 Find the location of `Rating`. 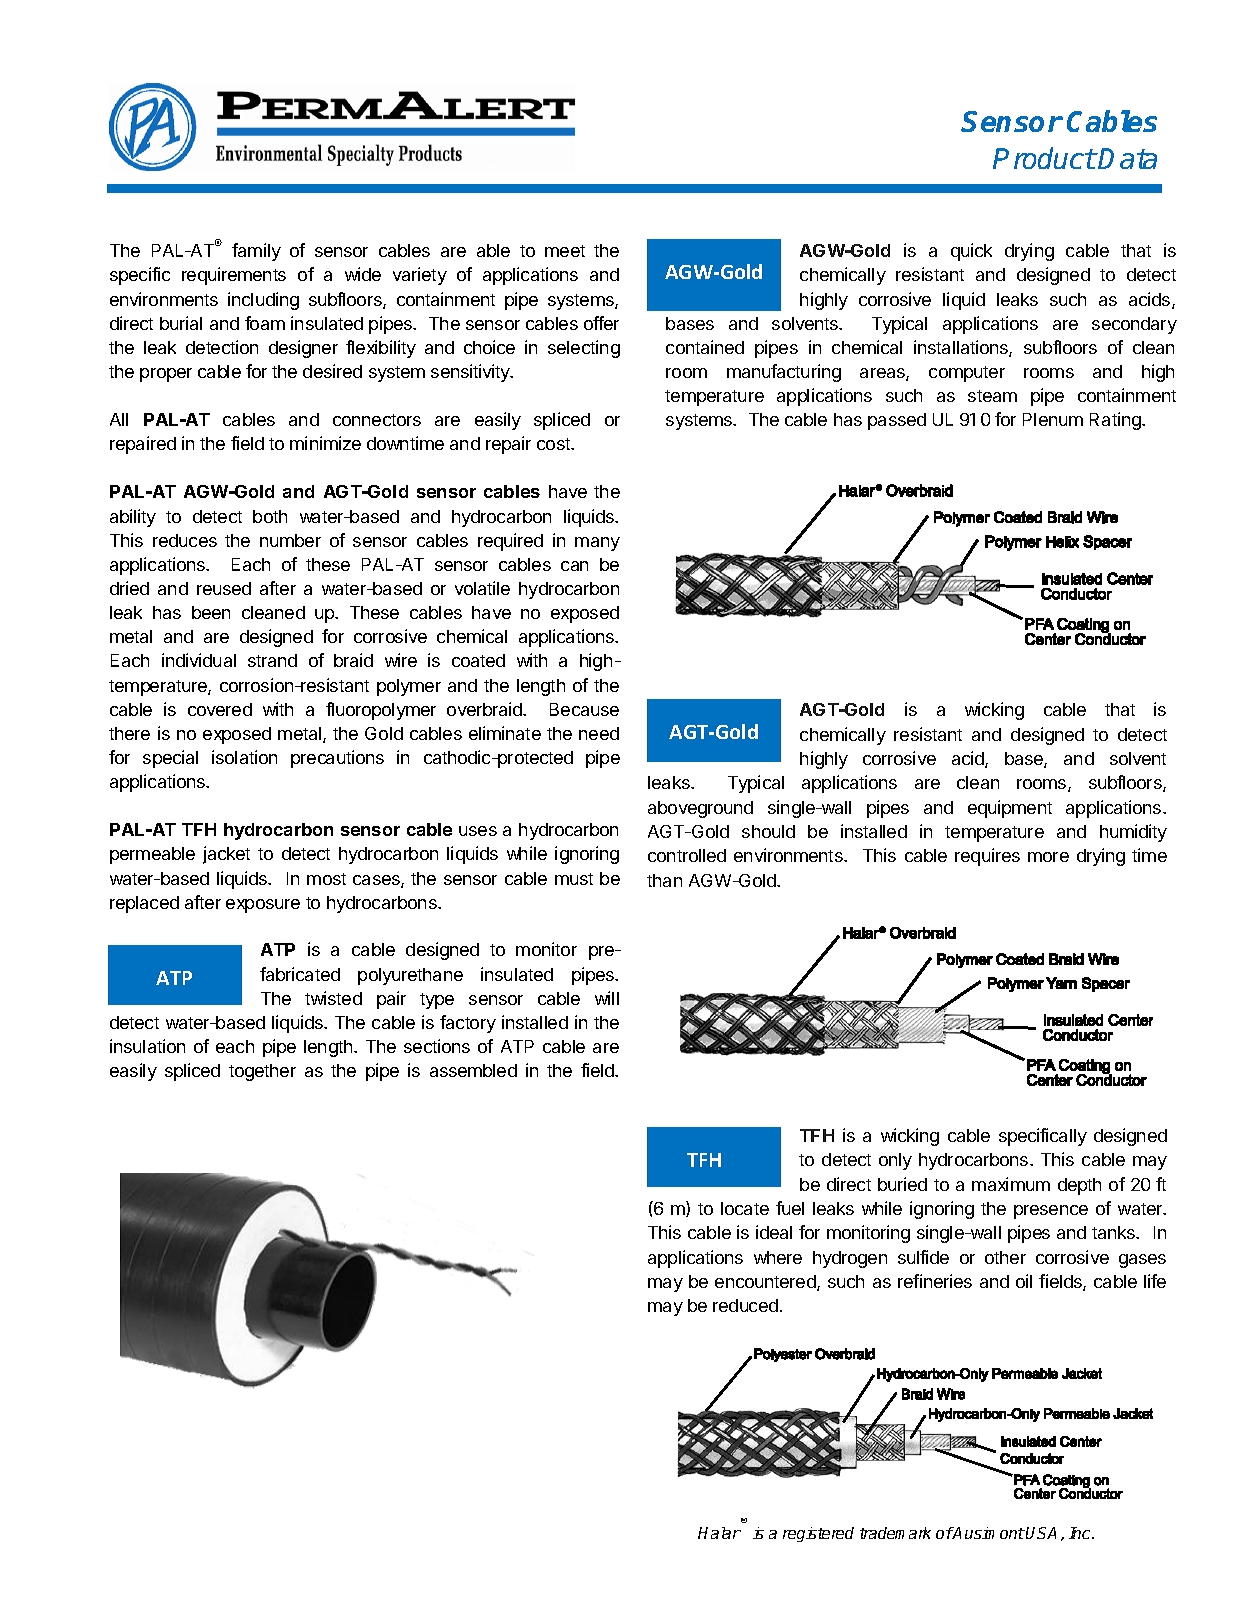

Rating is located at coordinates (1116, 421).
